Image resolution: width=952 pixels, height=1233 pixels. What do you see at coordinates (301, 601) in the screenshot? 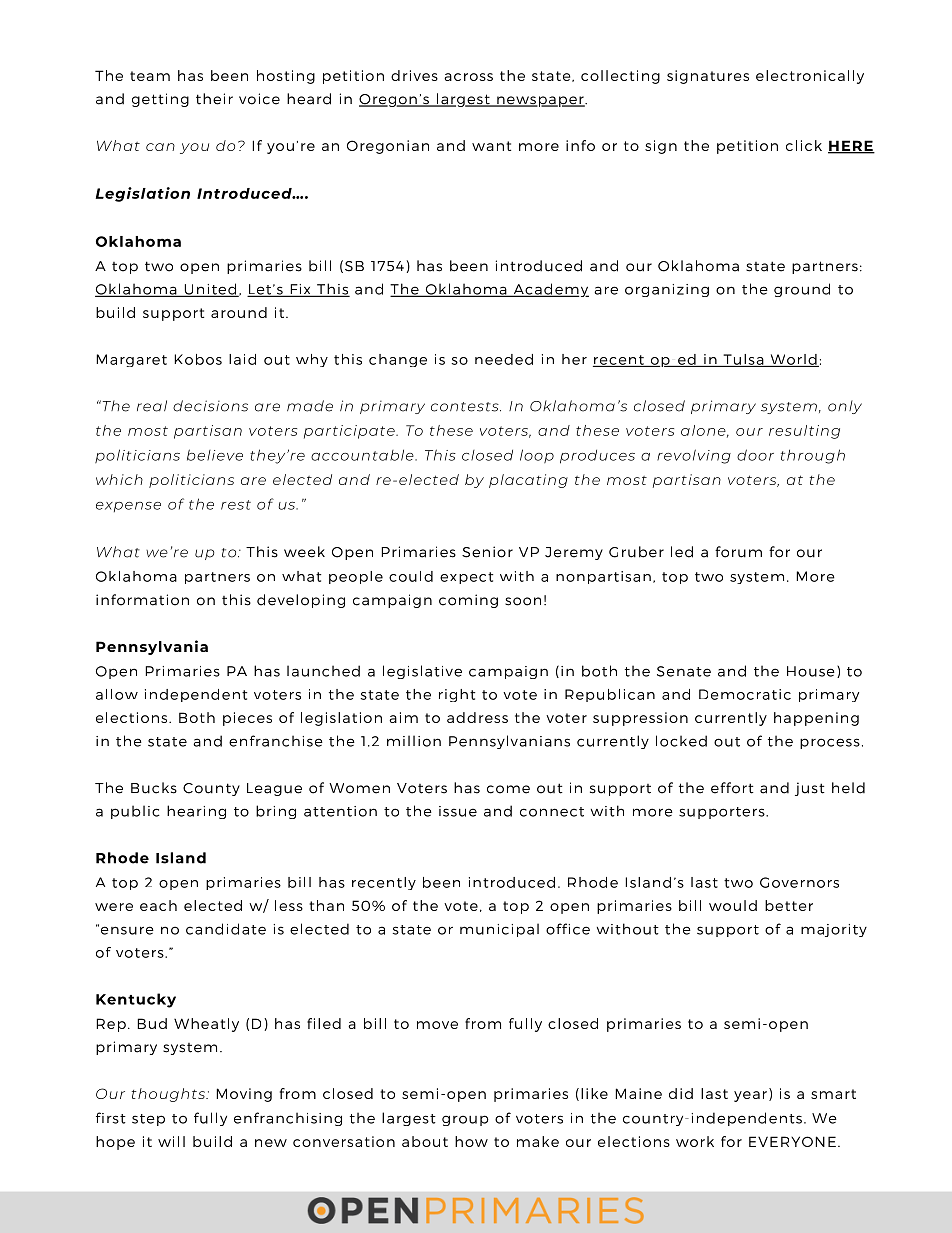
I see `developing` at bounding box center [301, 601].
